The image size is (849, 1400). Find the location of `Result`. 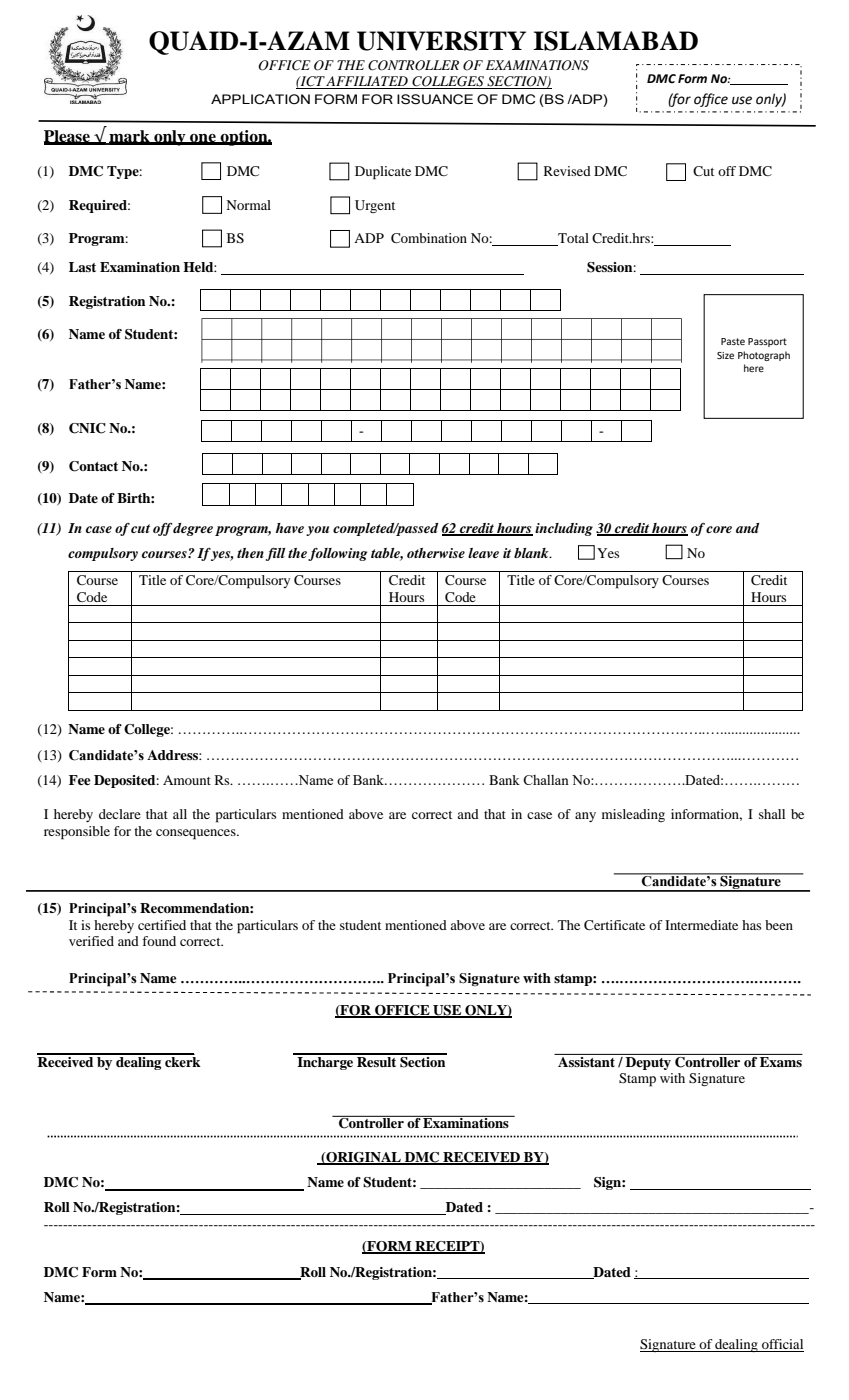

Result is located at coordinates (377, 1060).
